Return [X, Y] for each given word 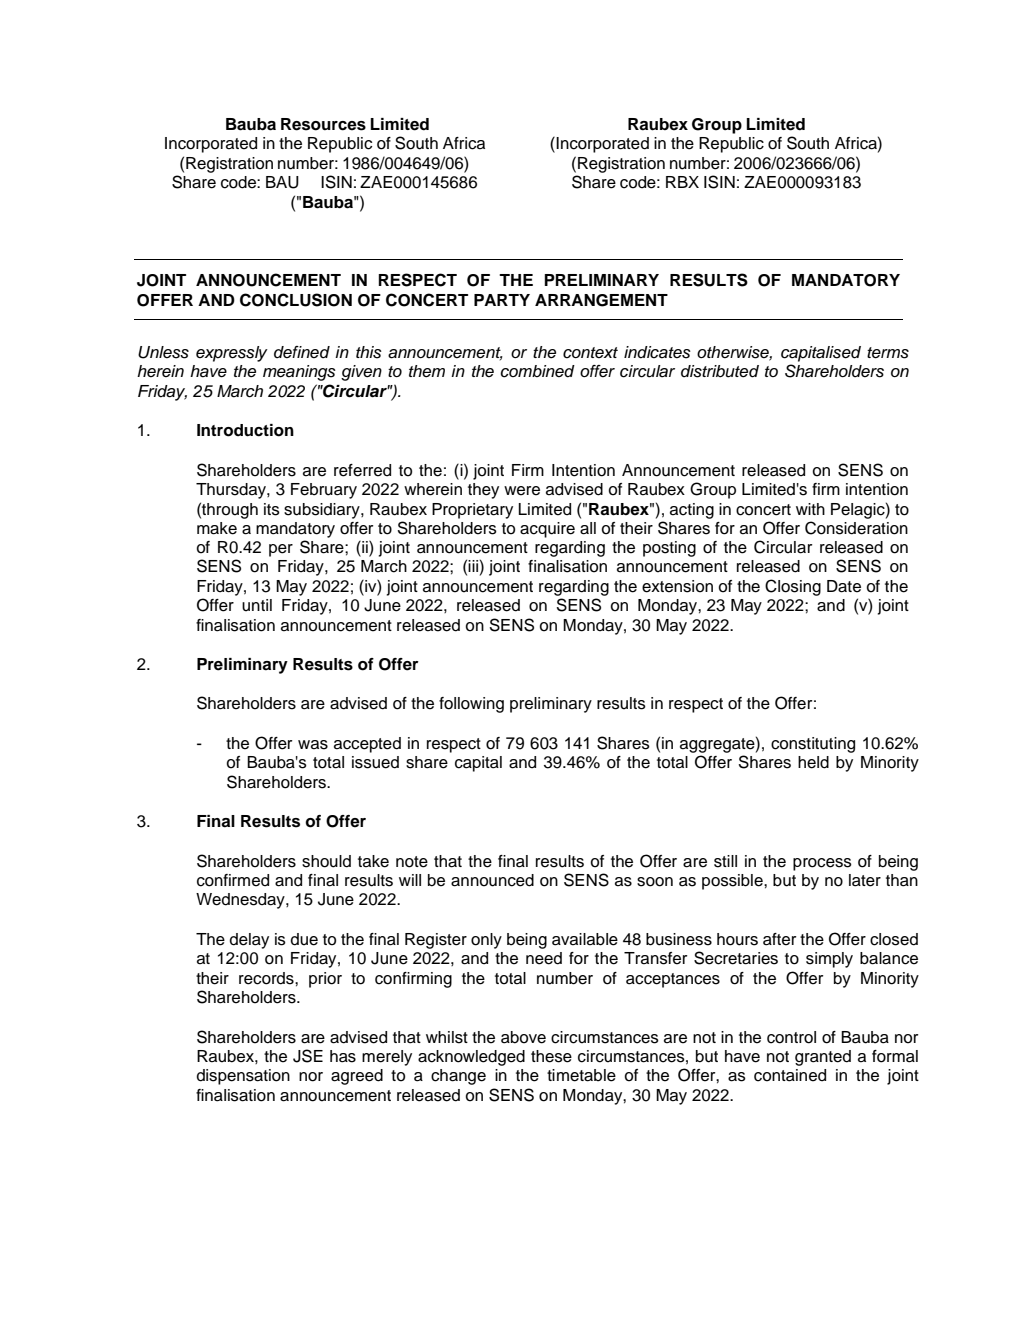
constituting [813, 745]
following [471, 705]
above [523, 1037]
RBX [682, 182]
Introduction [245, 430]
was [313, 745]
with [810, 509]
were [522, 491]
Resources [323, 124]
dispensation [243, 1077]
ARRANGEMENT [601, 300]
